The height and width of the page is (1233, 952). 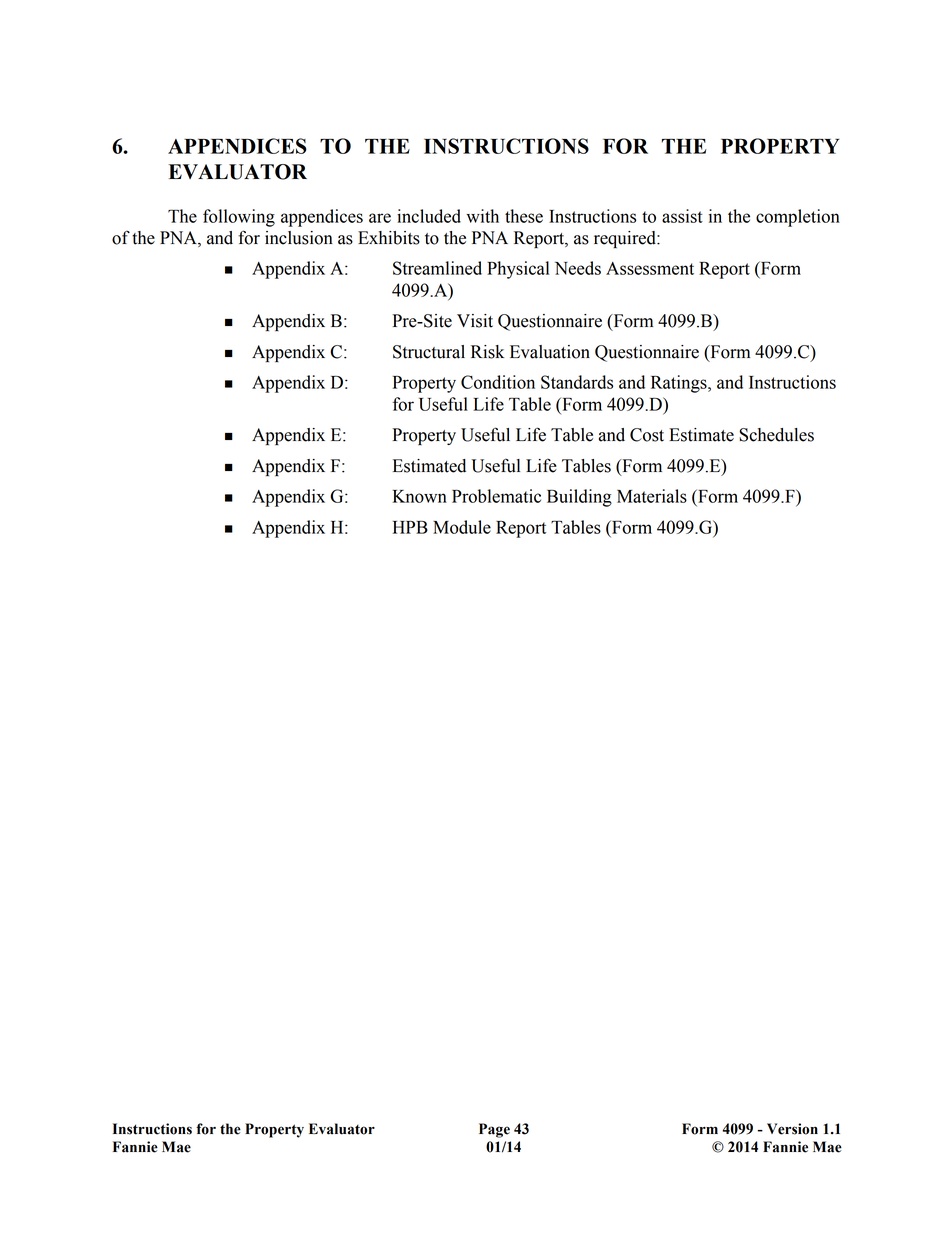 I want to click on Page, so click(x=494, y=1130).
